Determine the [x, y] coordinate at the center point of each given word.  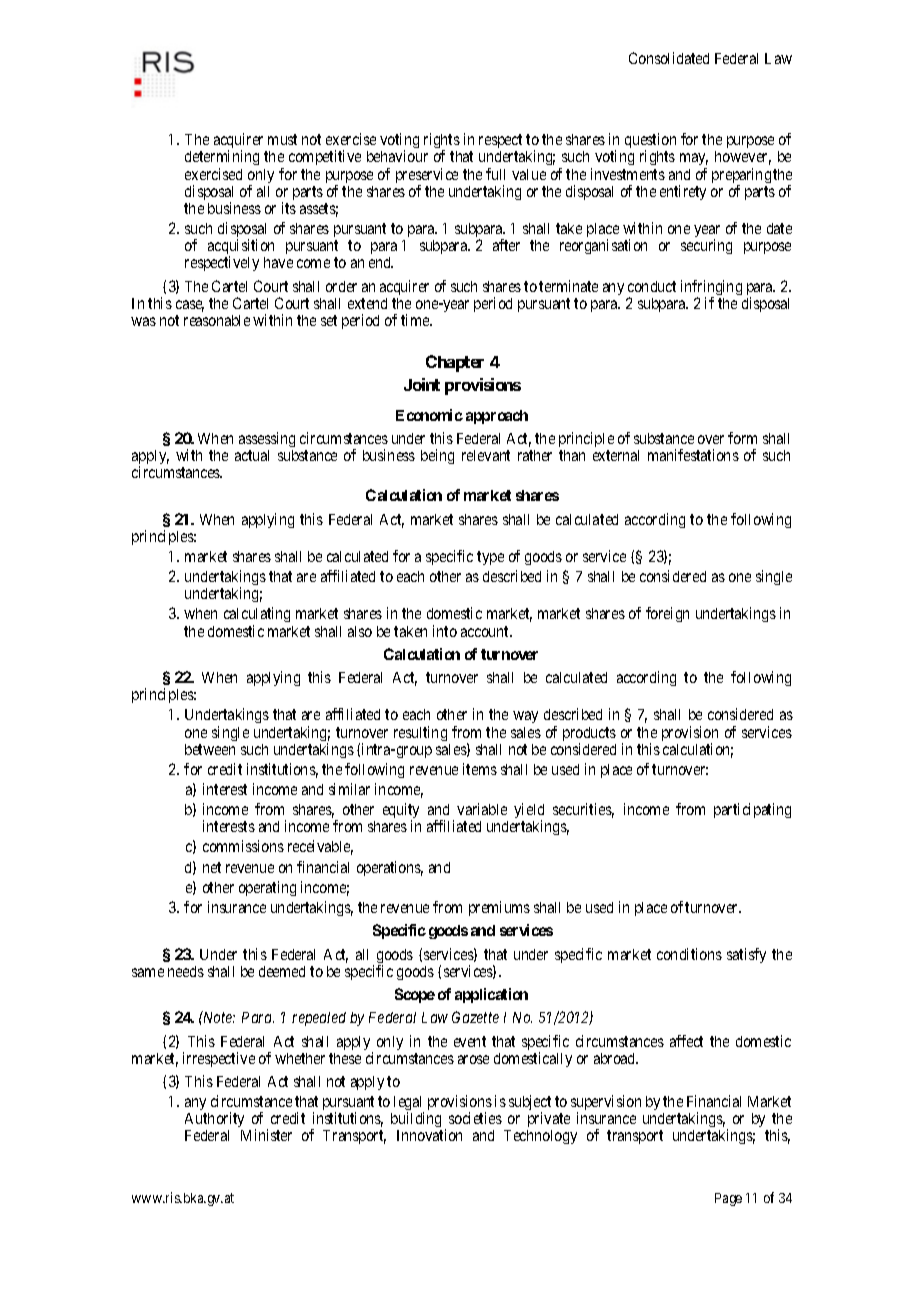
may [694, 161]
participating [752, 810]
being [437, 456]
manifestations [693, 455]
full [495, 174]
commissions [243, 846]
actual [252, 455]
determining [222, 159]
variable [482, 809]
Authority [214, 1121]
